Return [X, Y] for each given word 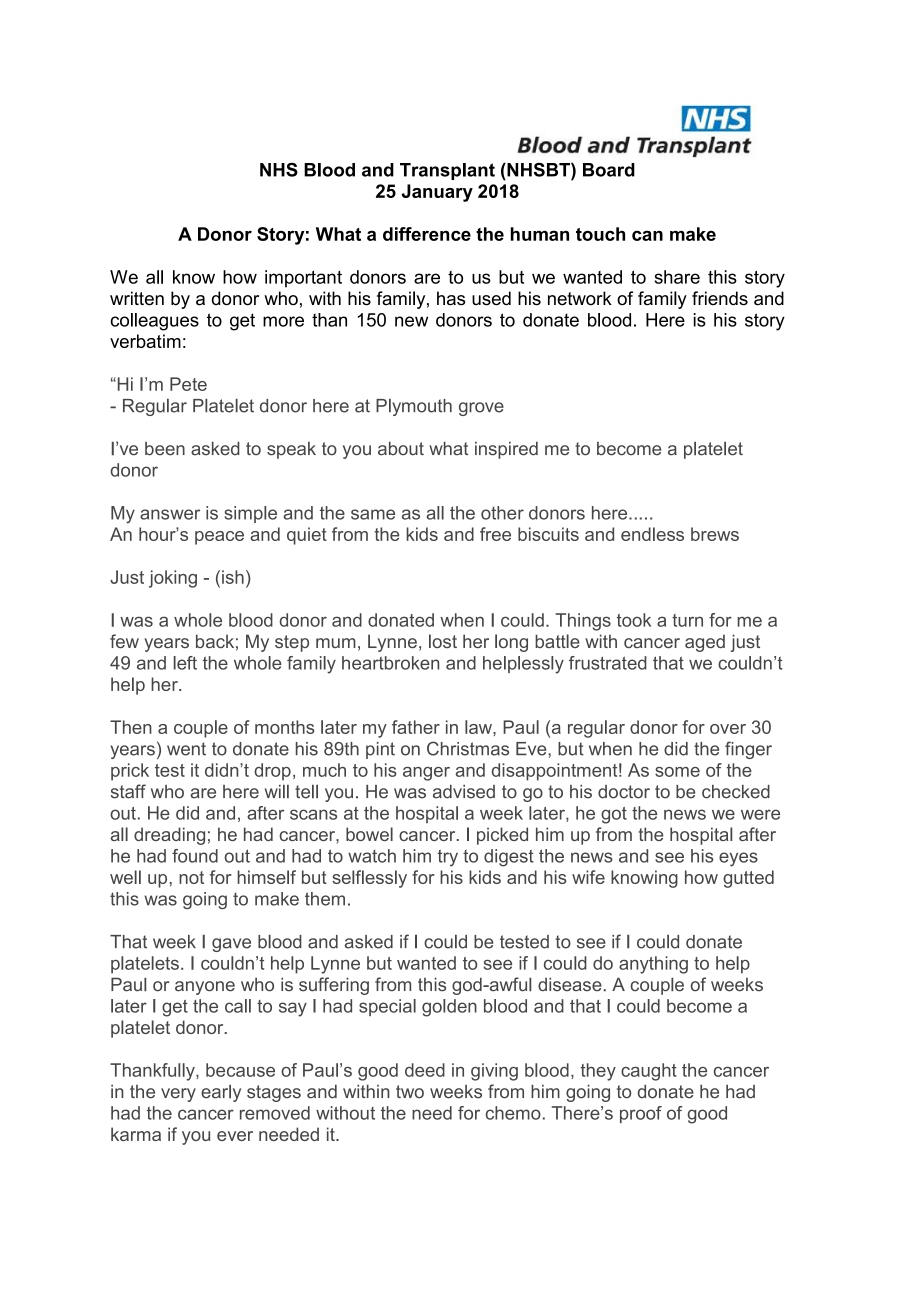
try [448, 858]
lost [443, 641]
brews [715, 534]
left [185, 663]
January [437, 193]
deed [425, 1070]
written [137, 298]
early [221, 1093]
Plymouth [414, 407]
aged [705, 643]
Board [609, 170]
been [165, 449]
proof [641, 1114]
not [191, 877]
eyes [738, 859]
